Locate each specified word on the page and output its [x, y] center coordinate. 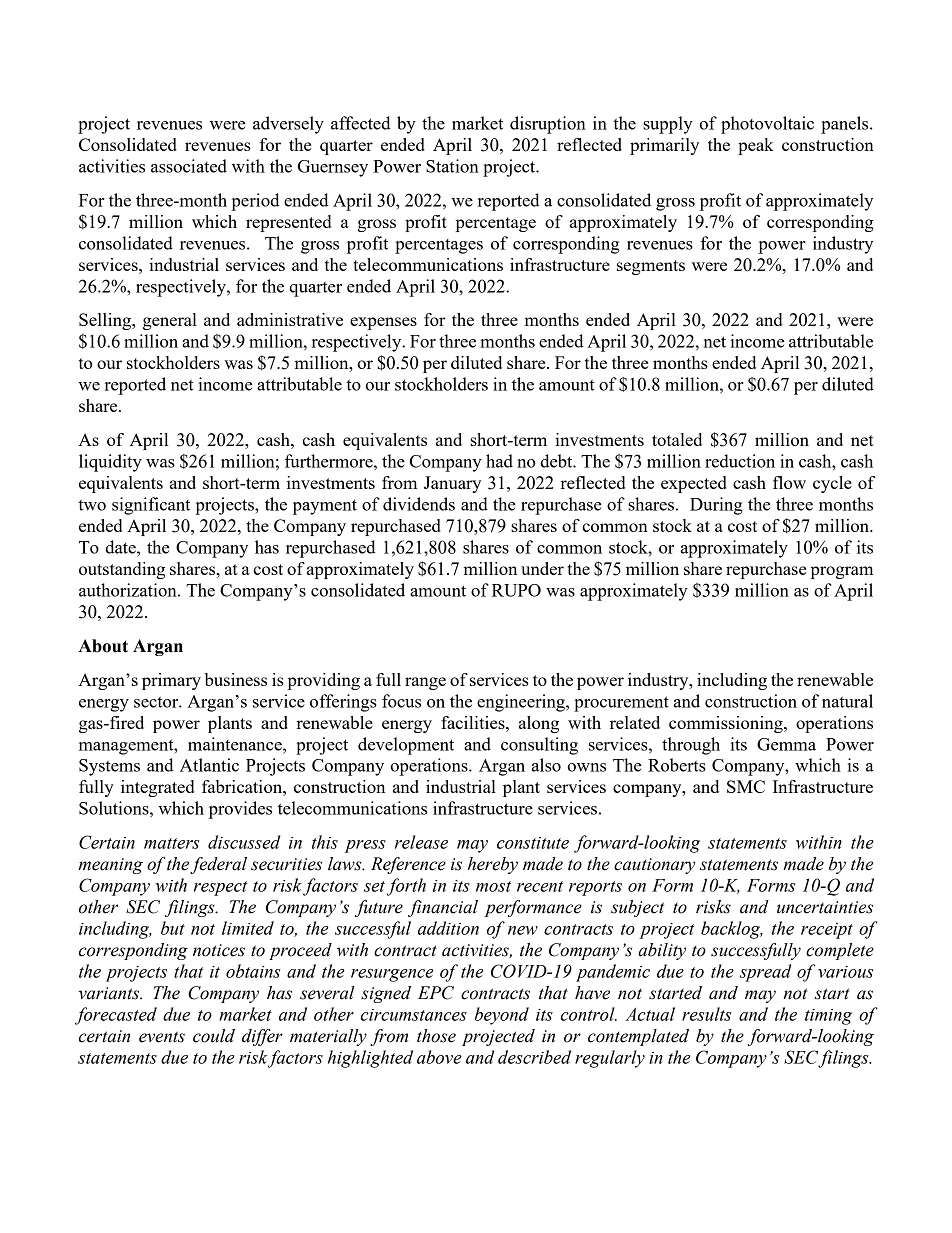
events [162, 1037]
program [842, 572]
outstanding [122, 570]
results [706, 1014]
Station [452, 166]
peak [756, 146]
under [542, 568]
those [436, 1036]
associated [189, 166]
